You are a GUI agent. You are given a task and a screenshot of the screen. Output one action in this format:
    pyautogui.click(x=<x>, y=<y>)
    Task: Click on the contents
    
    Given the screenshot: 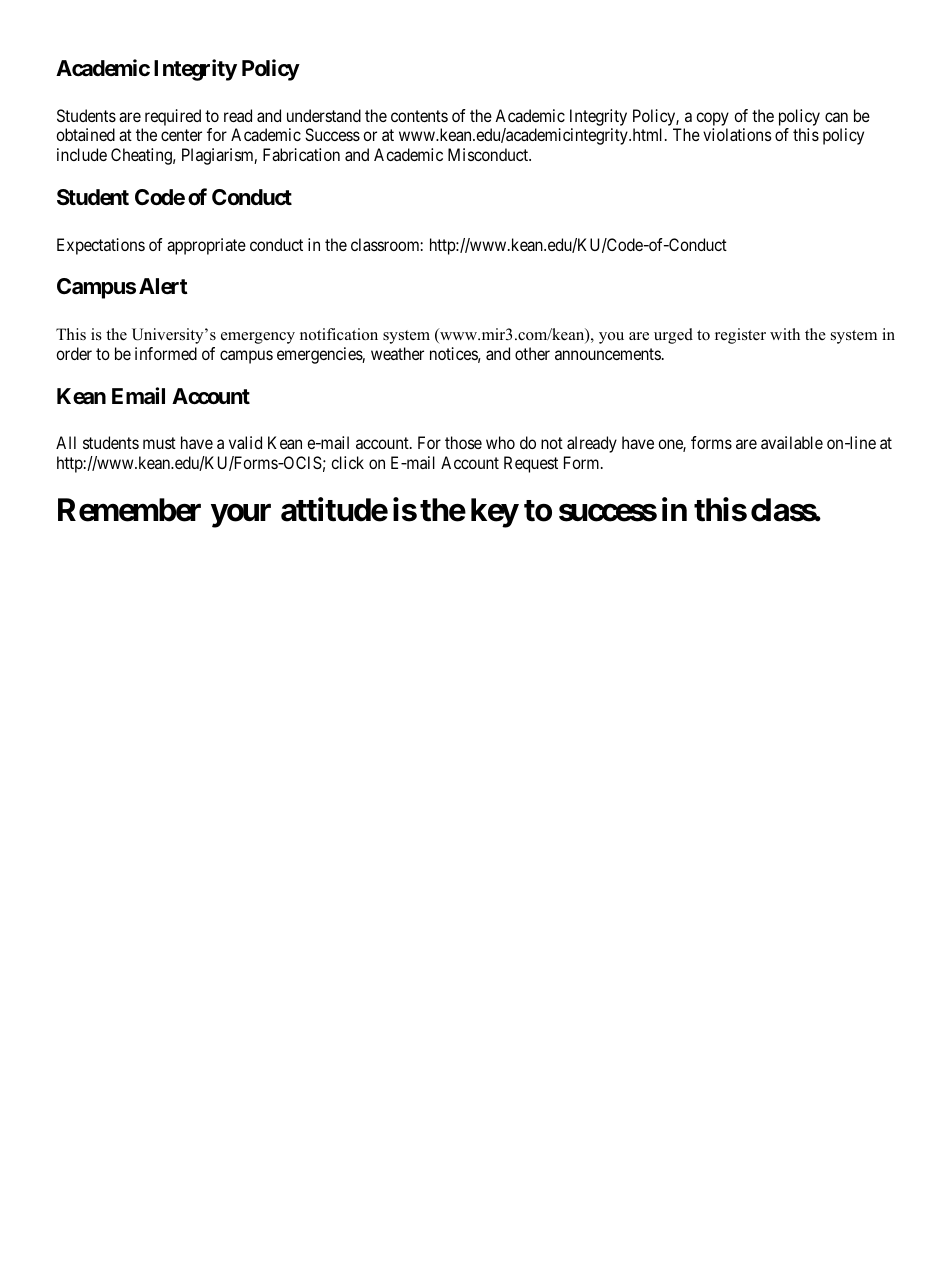 What is the action you would take?
    pyautogui.click(x=419, y=116)
